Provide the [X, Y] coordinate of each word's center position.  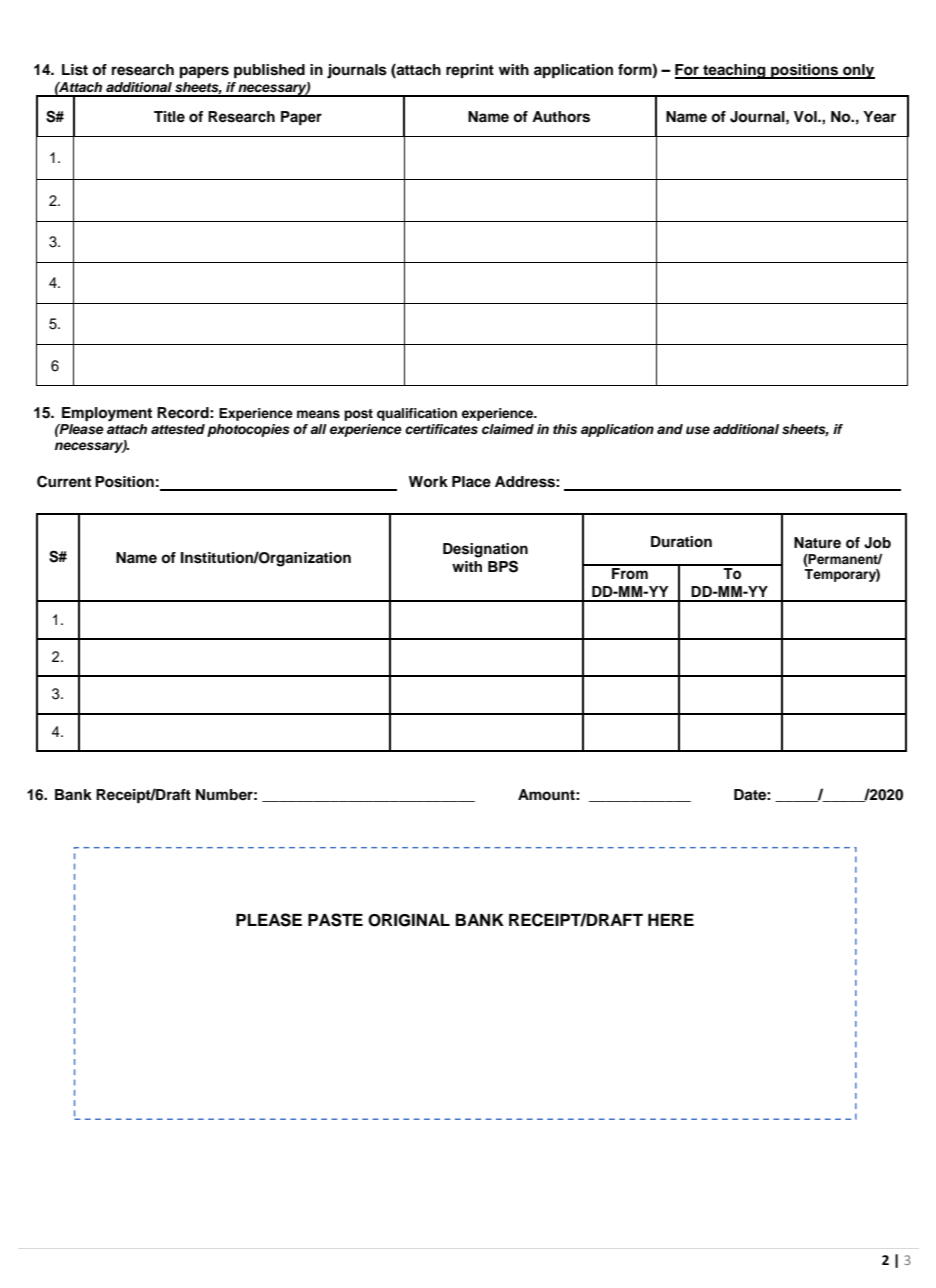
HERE [671, 920]
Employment [107, 414]
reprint [470, 71]
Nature [817, 542]
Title [169, 116]
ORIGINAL [409, 920]
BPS [503, 566]
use [698, 430]
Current [64, 481]
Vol [806, 117]
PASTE [335, 920]
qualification [417, 414]
